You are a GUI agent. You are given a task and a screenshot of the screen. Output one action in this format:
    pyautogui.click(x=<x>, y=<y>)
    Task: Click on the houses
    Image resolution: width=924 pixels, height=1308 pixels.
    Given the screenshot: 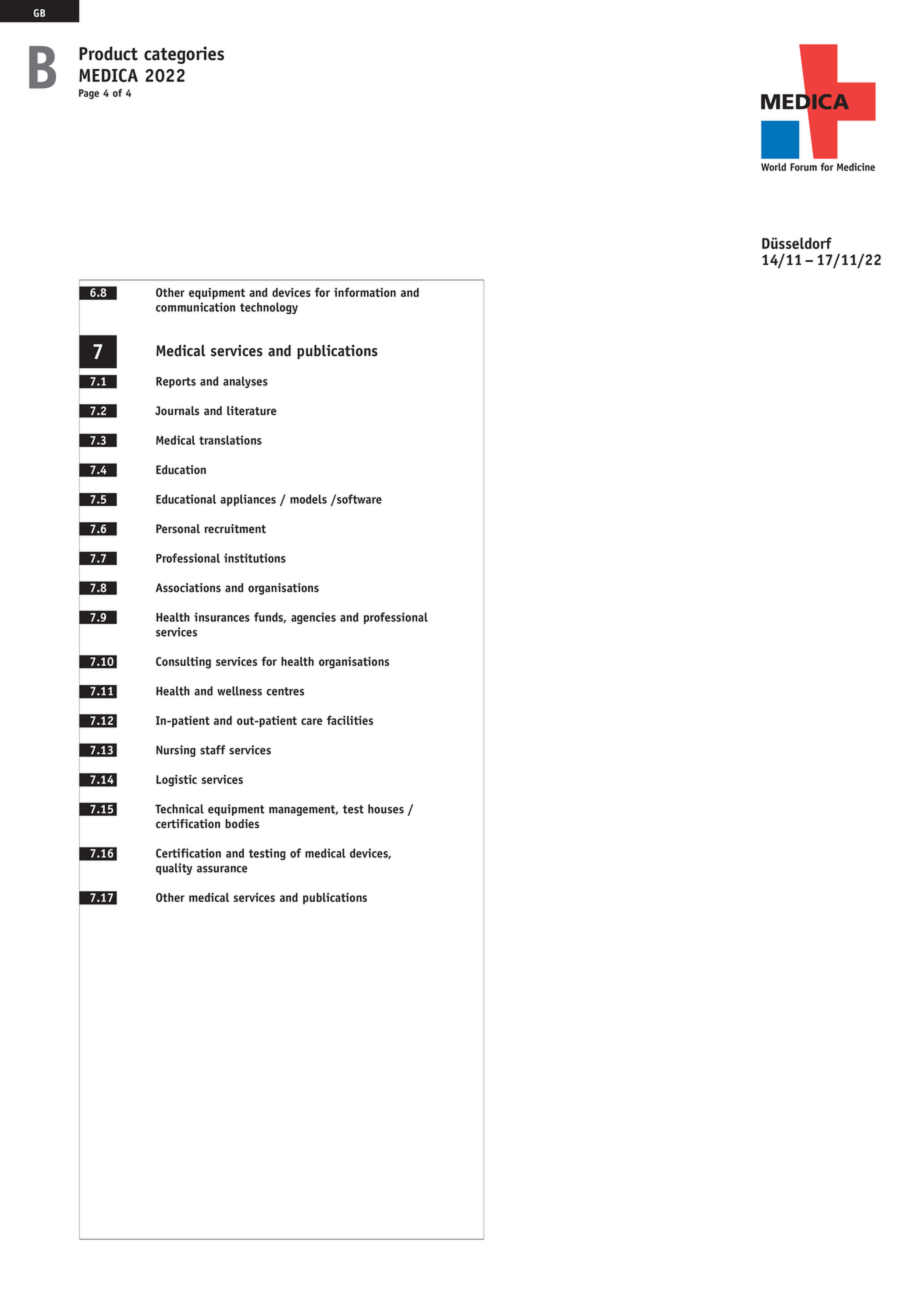 What is the action you would take?
    pyautogui.click(x=386, y=809)
